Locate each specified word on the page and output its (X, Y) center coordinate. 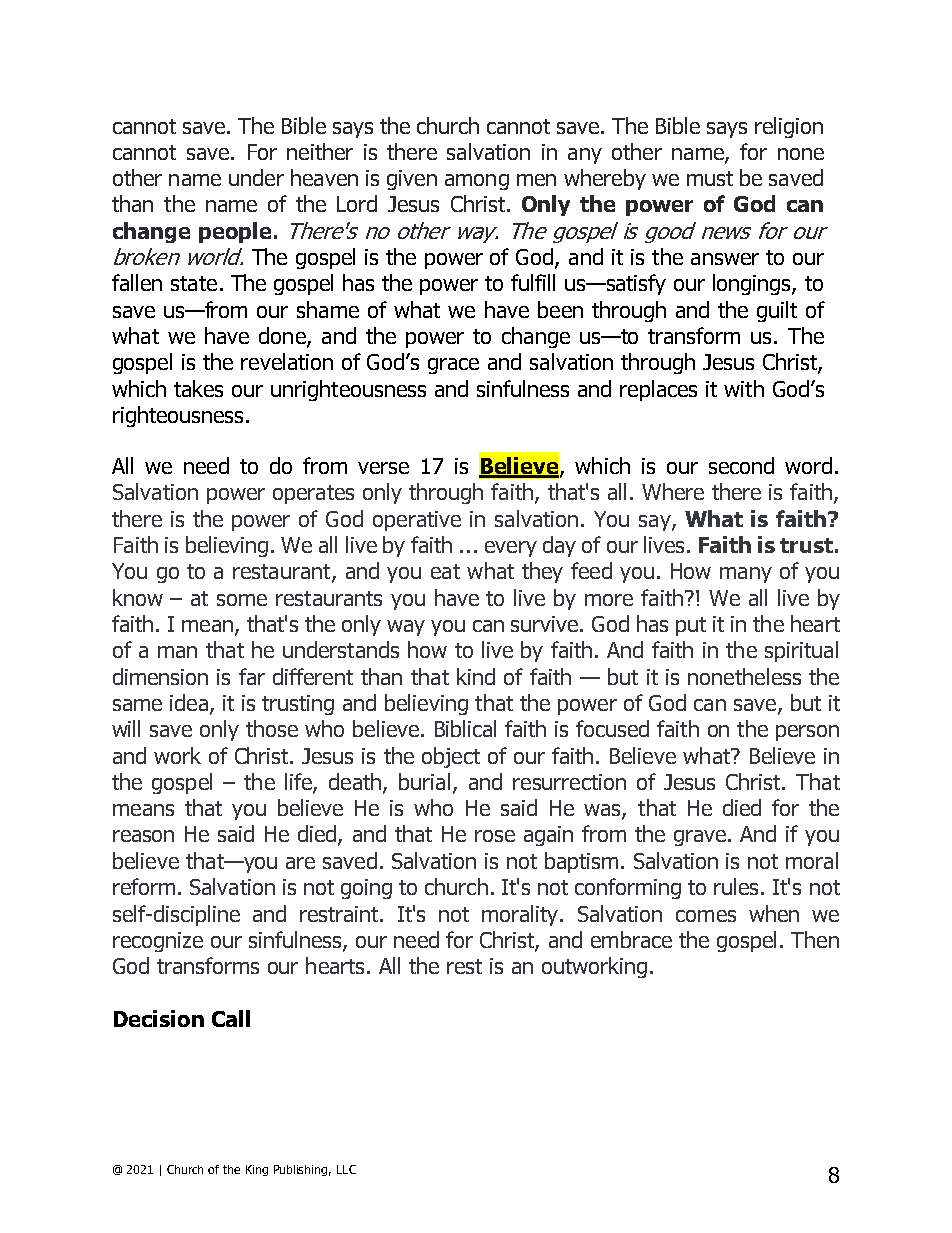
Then (815, 939)
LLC (346, 1169)
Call (231, 1018)
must (710, 178)
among (477, 182)
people (235, 232)
